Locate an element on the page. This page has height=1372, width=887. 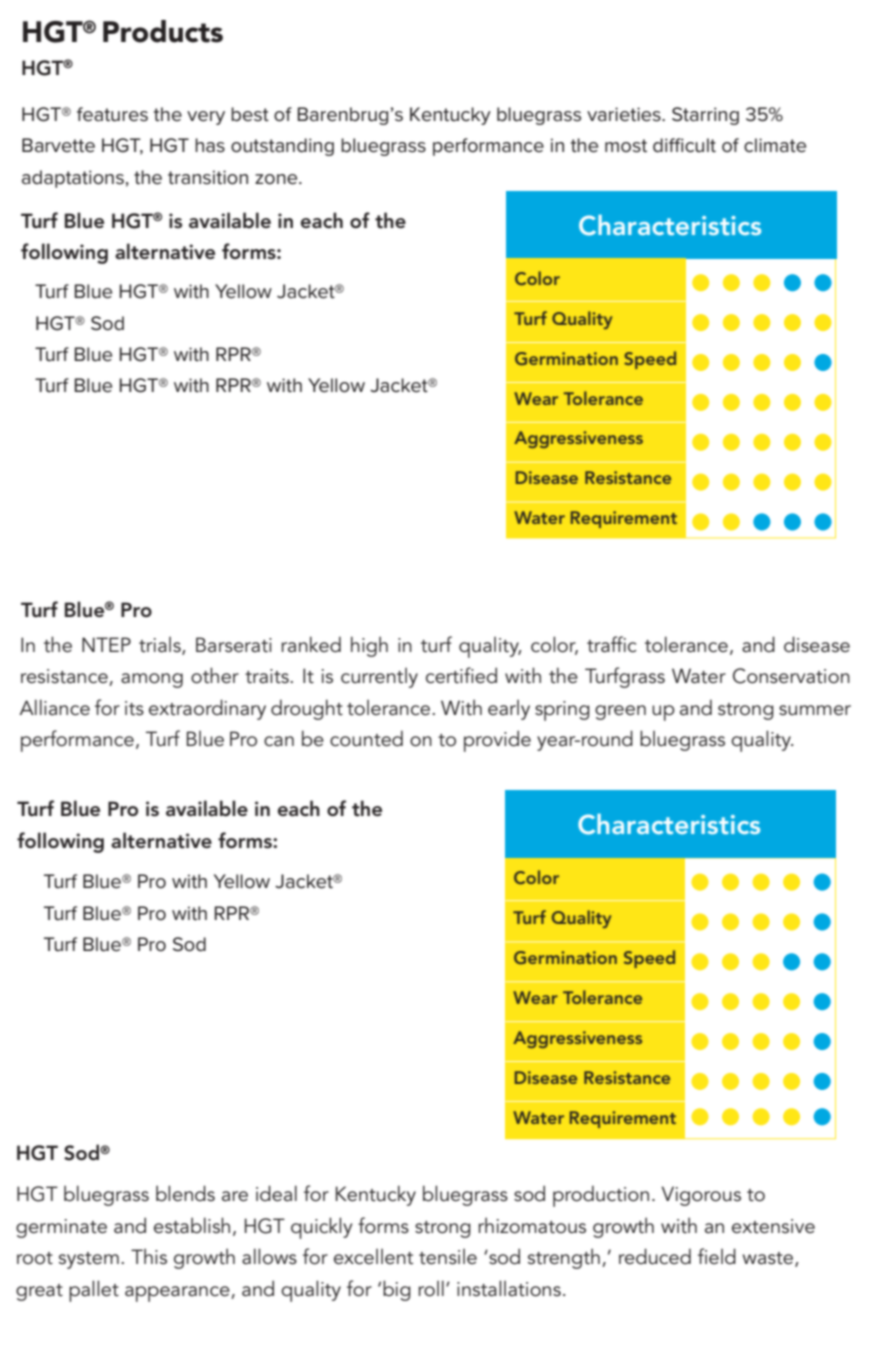
Vigorous is located at coordinates (701, 1196).
